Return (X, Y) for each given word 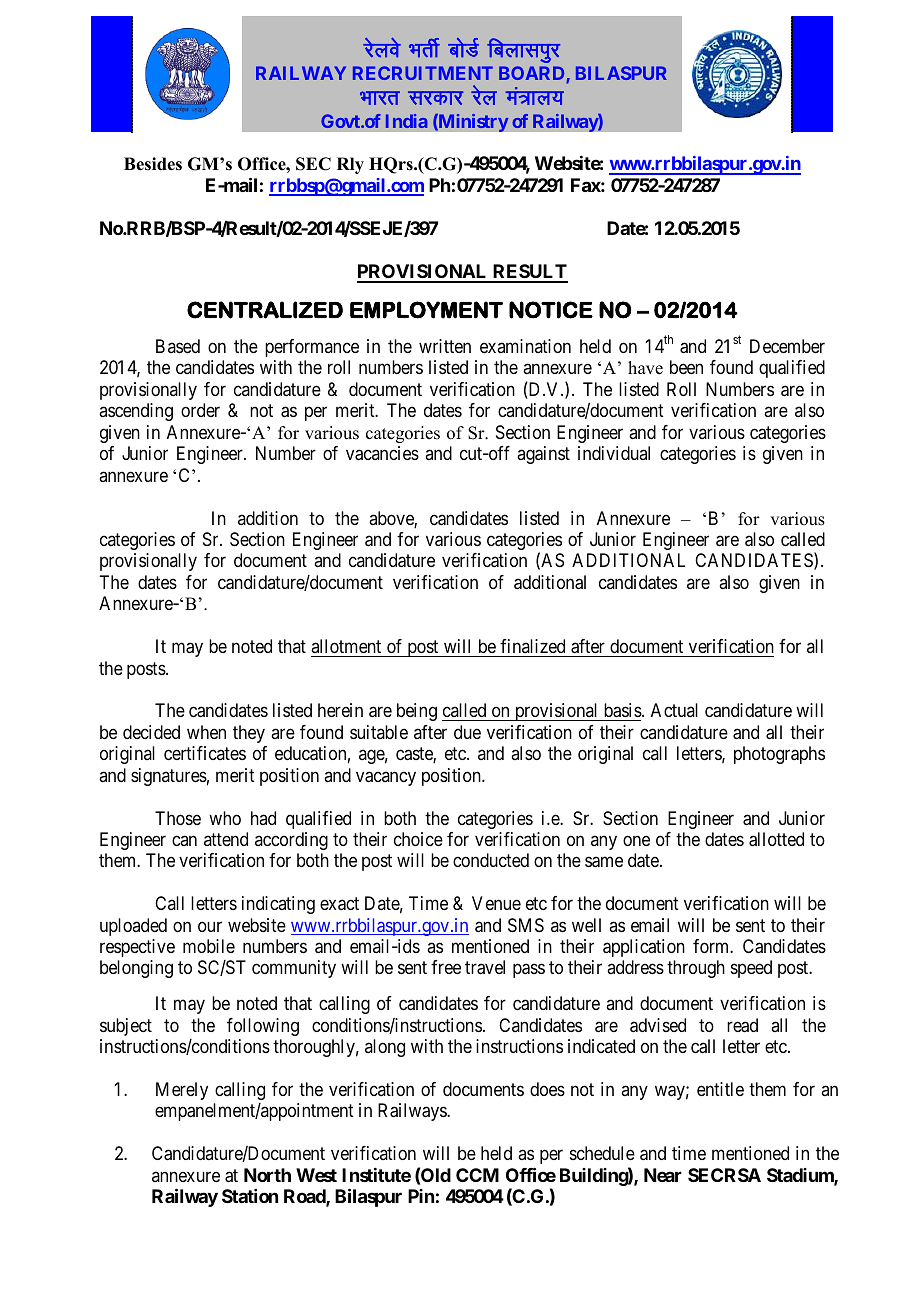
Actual (674, 710)
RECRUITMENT (423, 73)
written (445, 346)
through (696, 969)
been (686, 367)
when (206, 732)
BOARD (533, 74)
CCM (477, 1175)
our (210, 926)
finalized (532, 646)
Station (250, 1196)
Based (178, 346)
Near (663, 1175)
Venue (496, 903)
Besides (153, 164)
